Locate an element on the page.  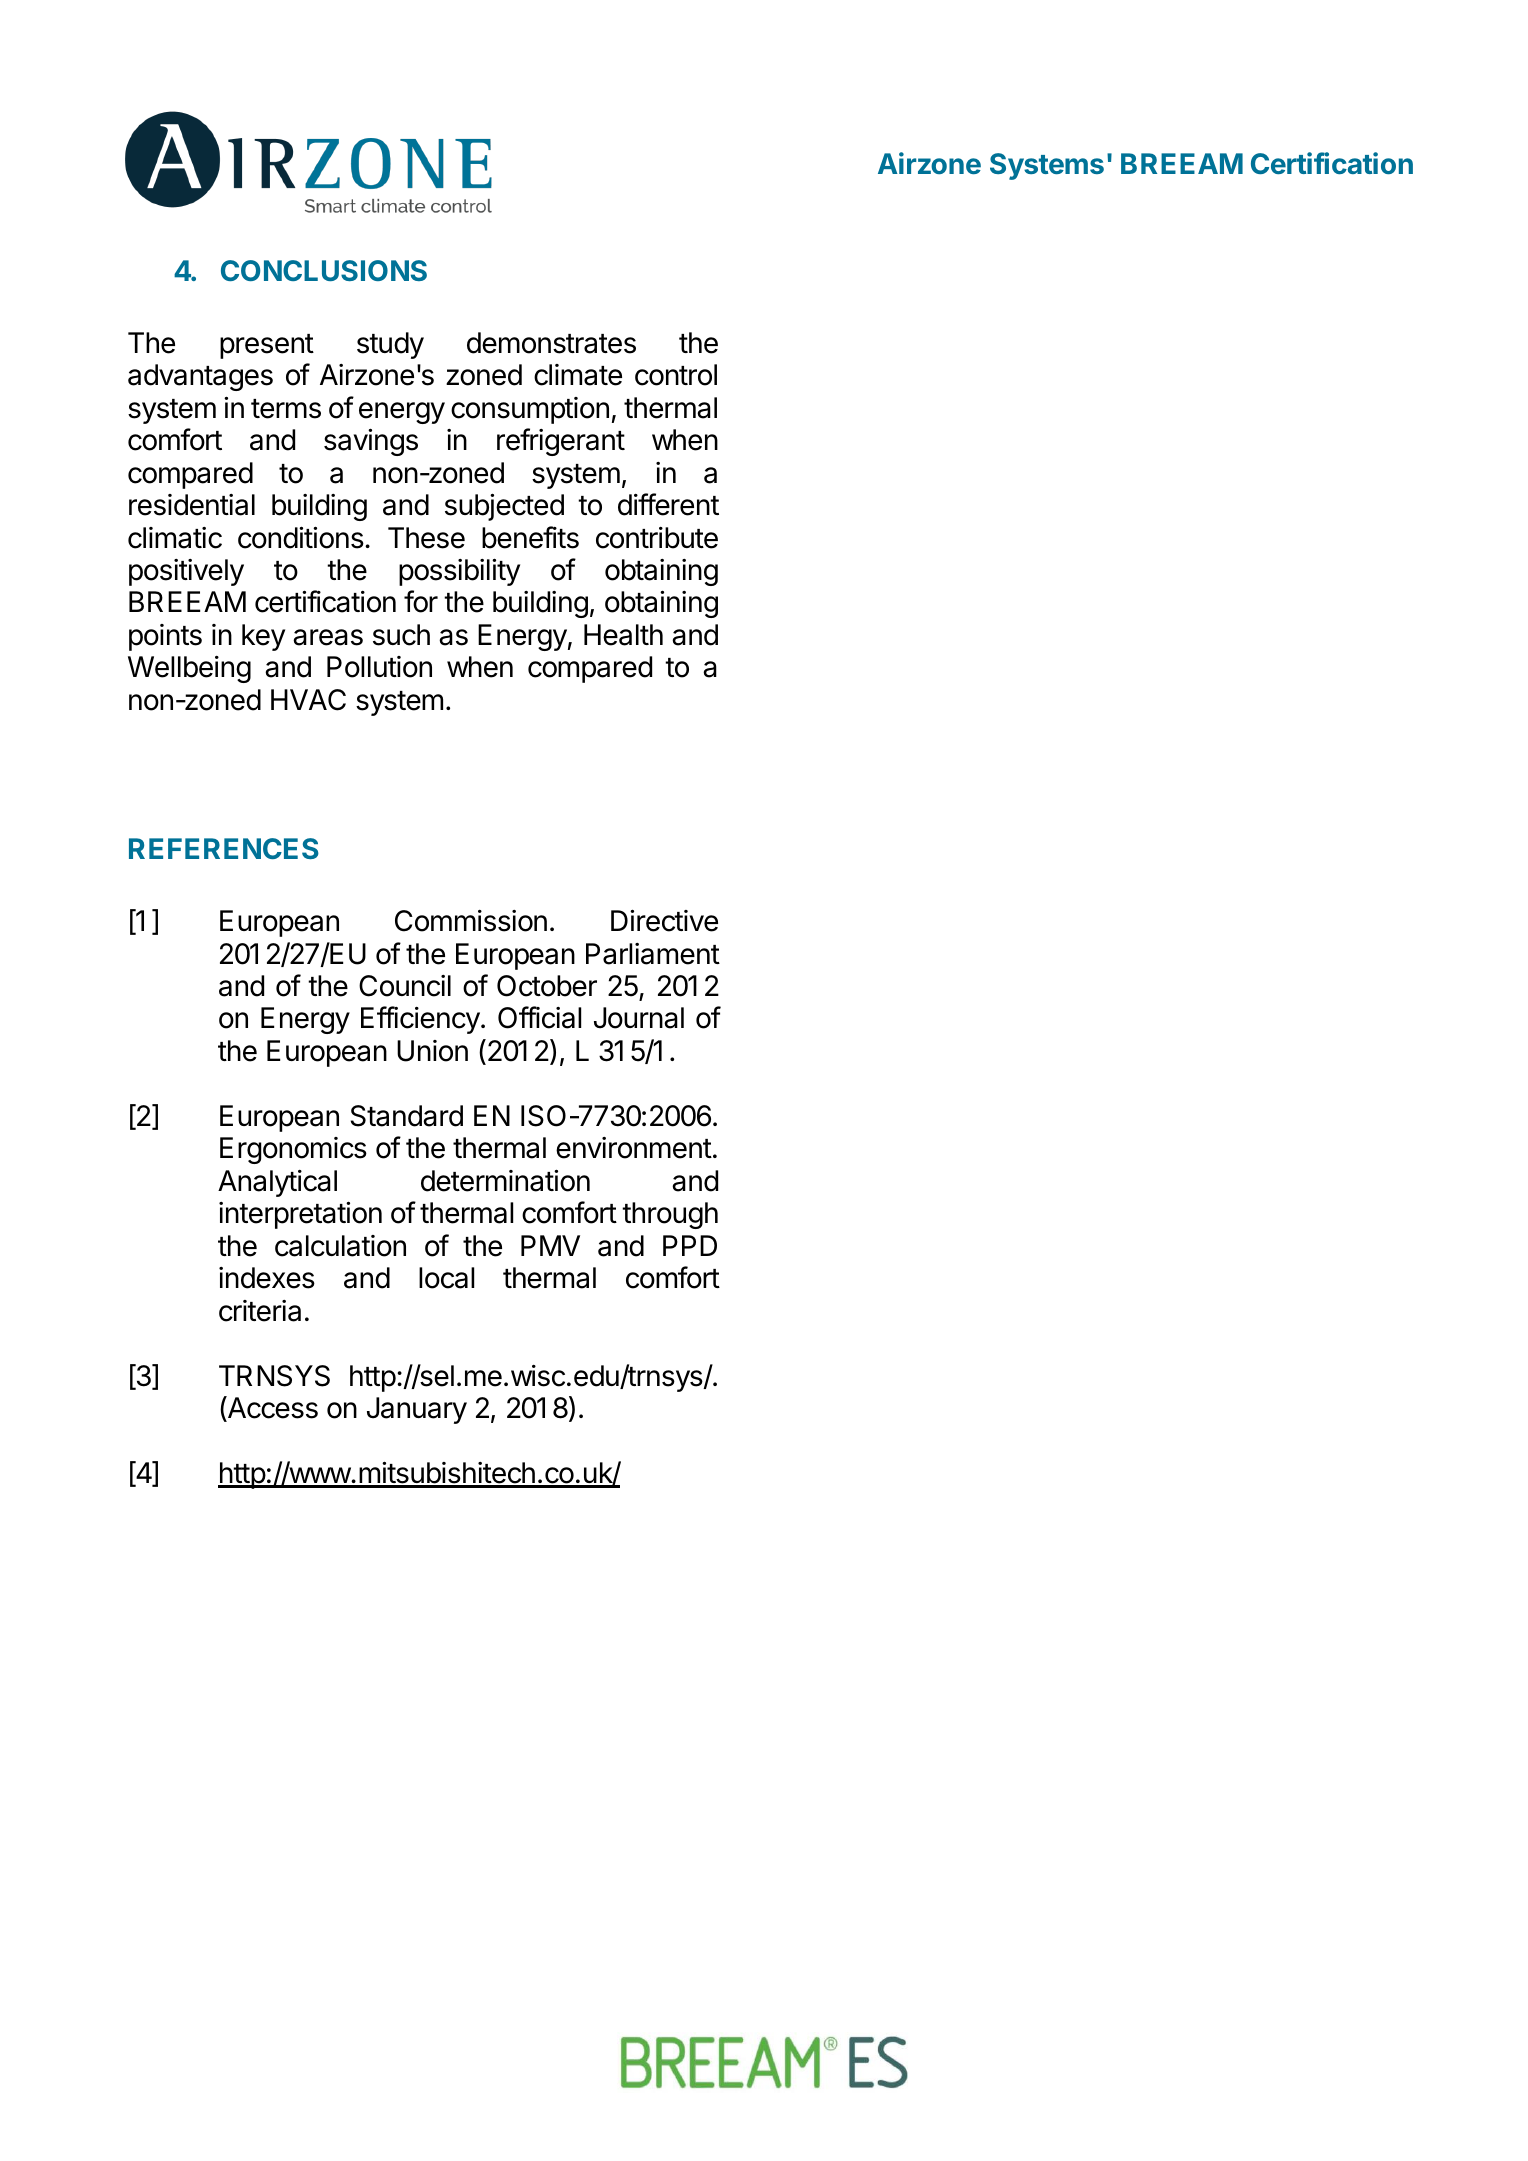
control is located at coordinates (676, 375).
